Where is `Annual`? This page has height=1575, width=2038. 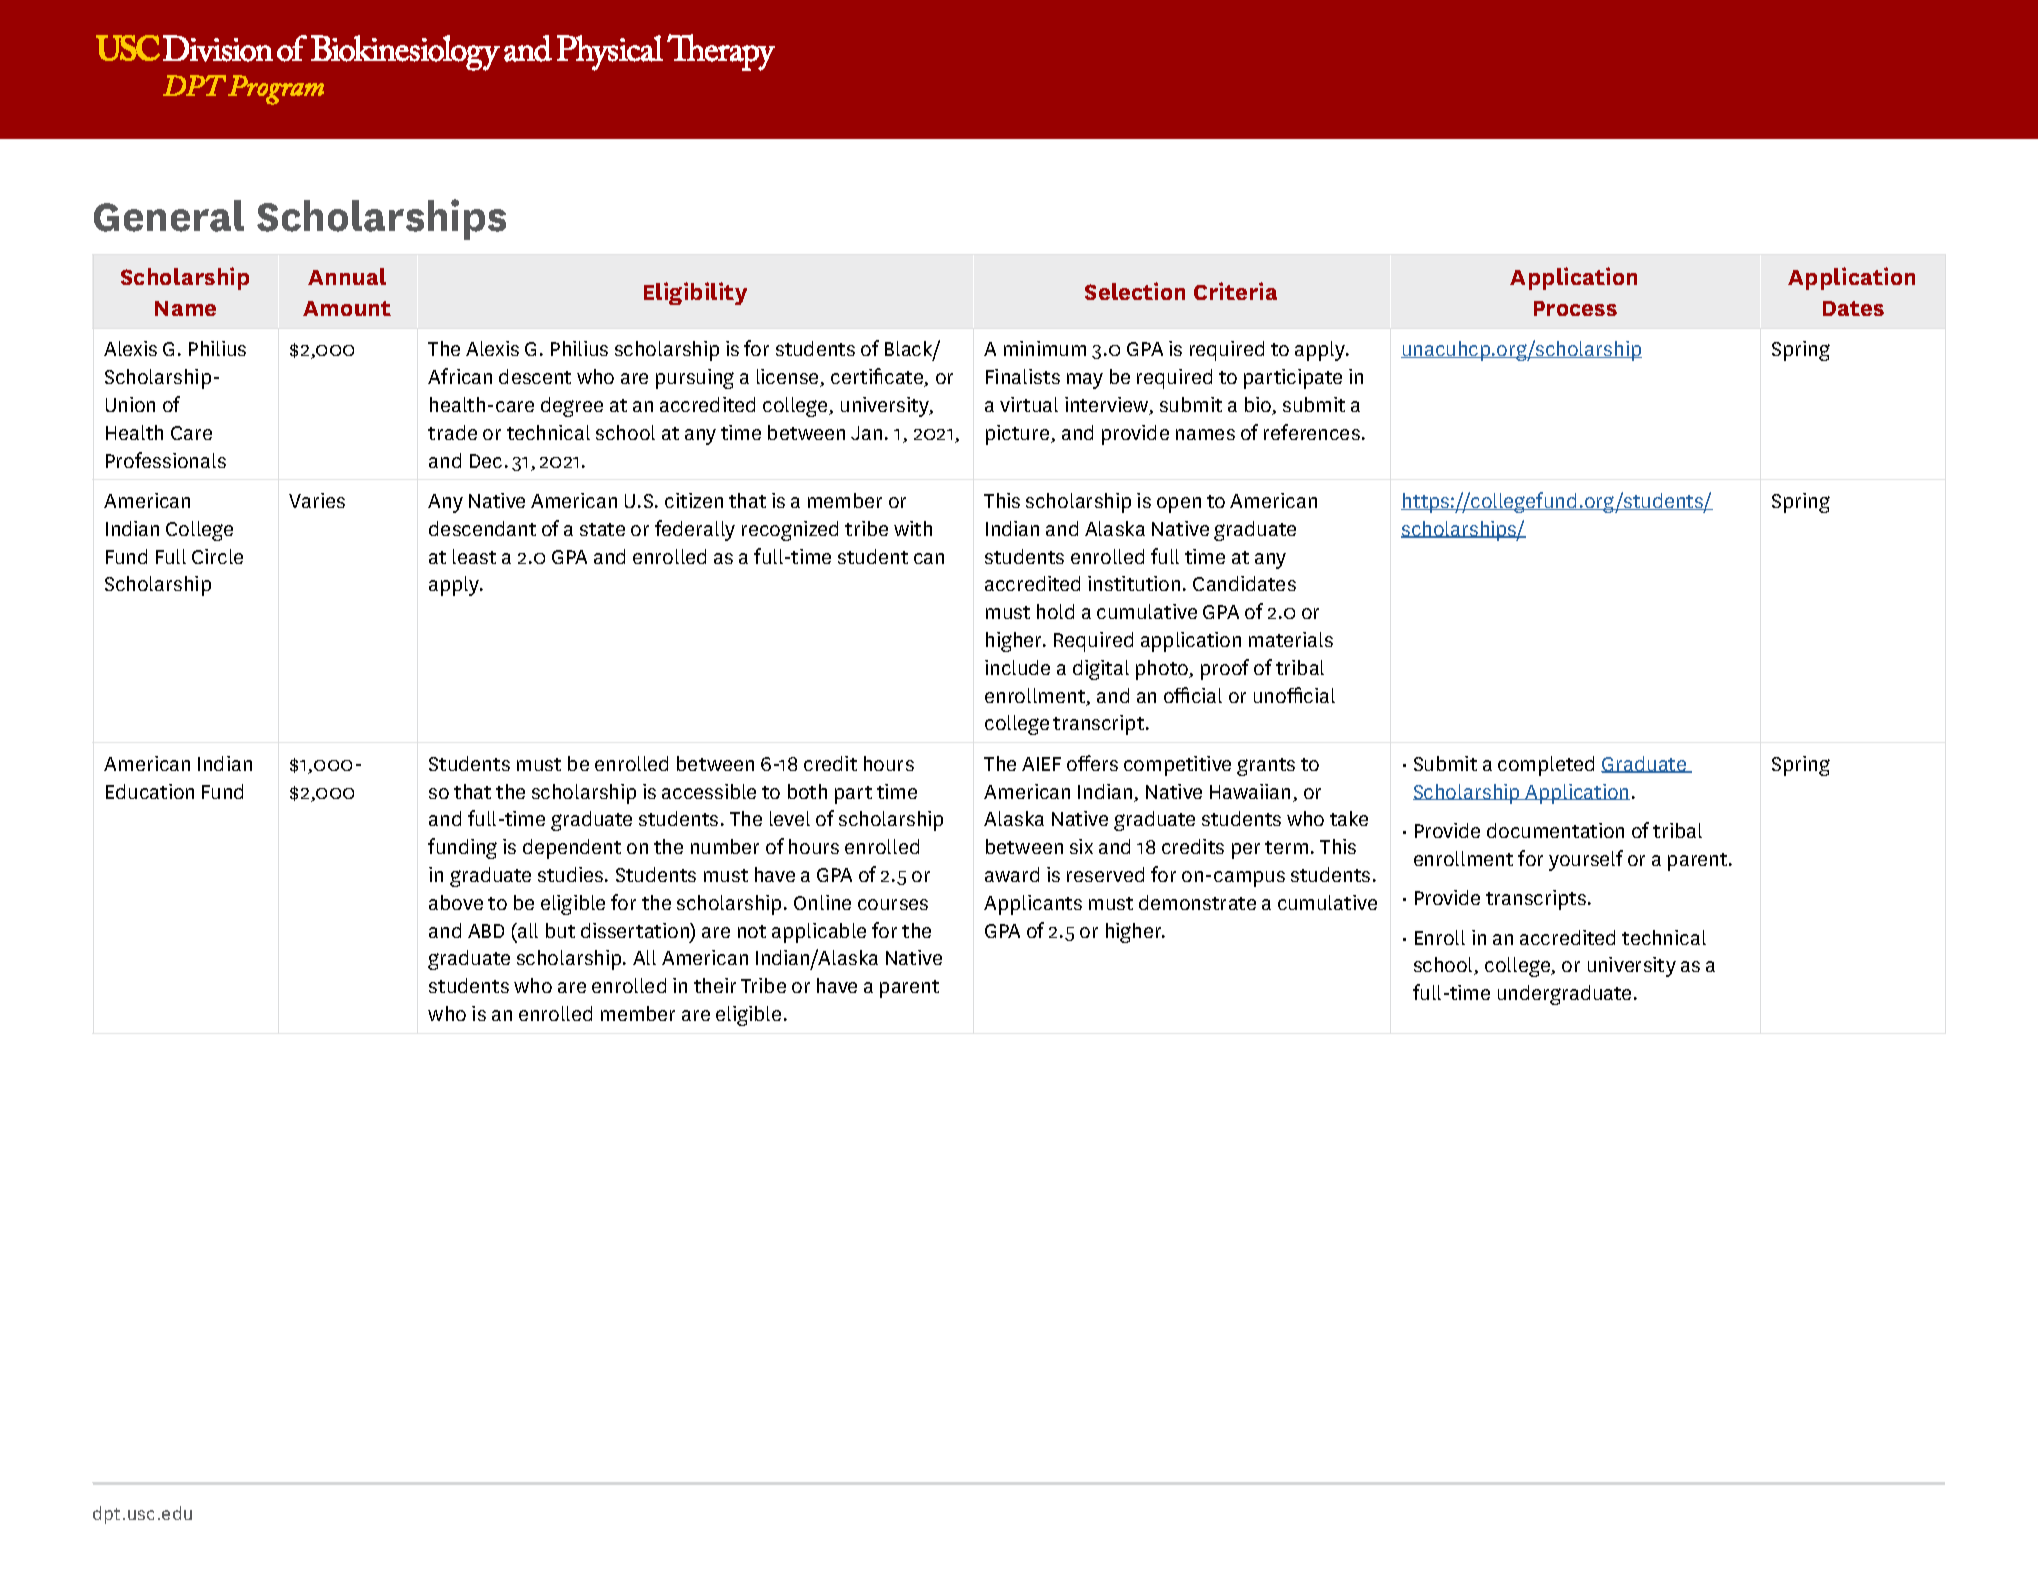
Annual is located at coordinates (347, 276).
